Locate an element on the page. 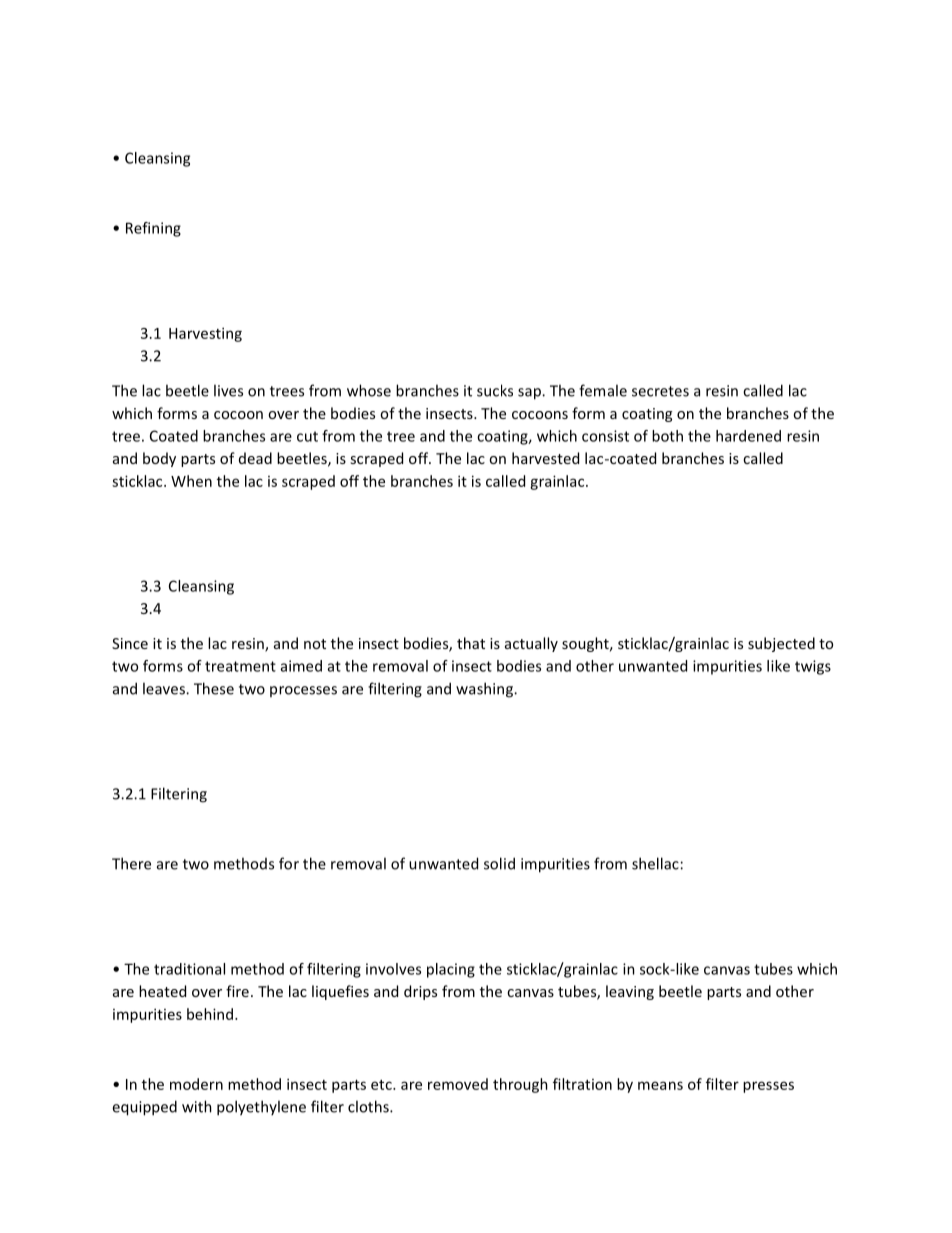 This page has height=1233, width=952. shellac is located at coordinates (655, 863).
